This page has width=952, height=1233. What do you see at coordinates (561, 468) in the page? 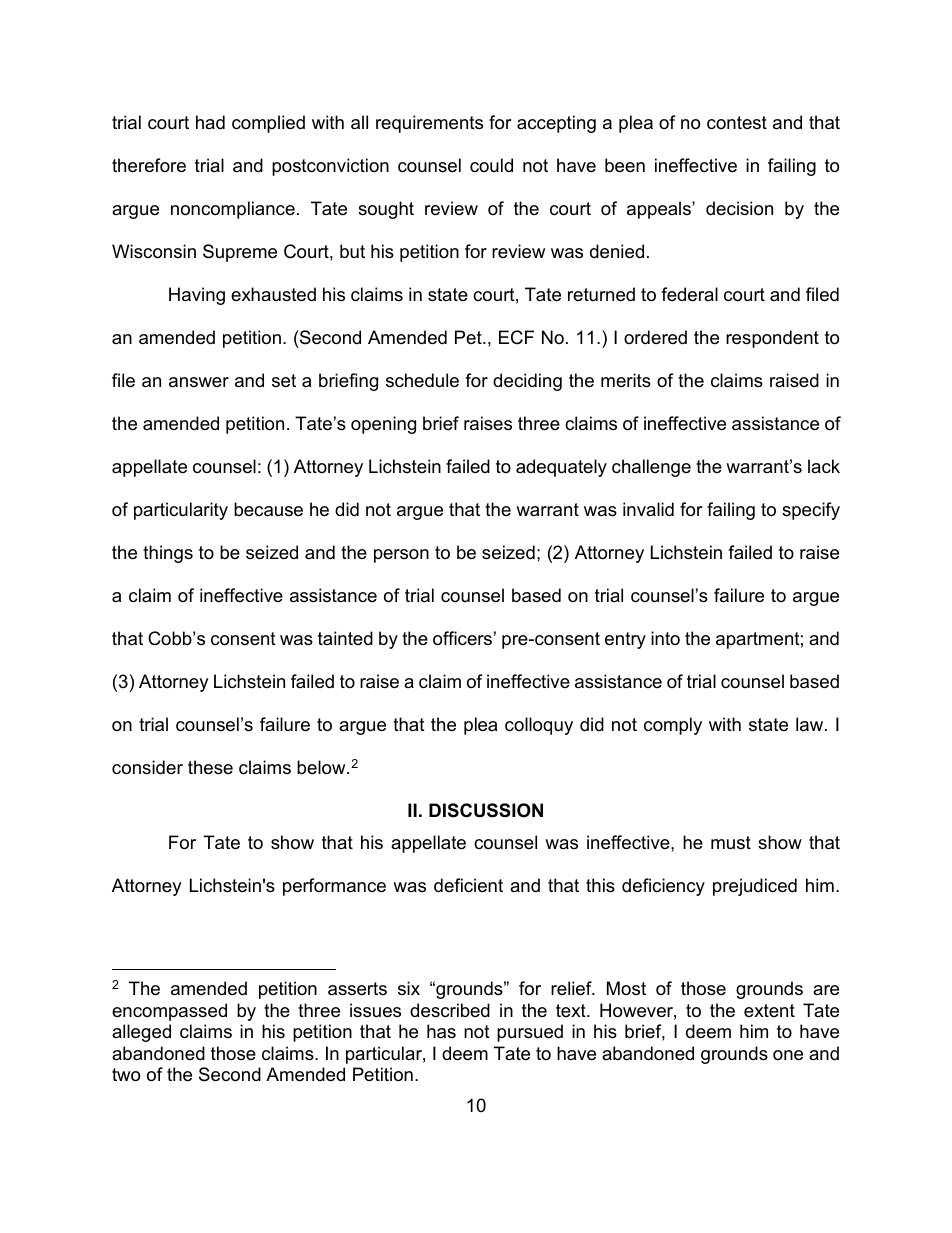
I see `adequately` at bounding box center [561, 468].
